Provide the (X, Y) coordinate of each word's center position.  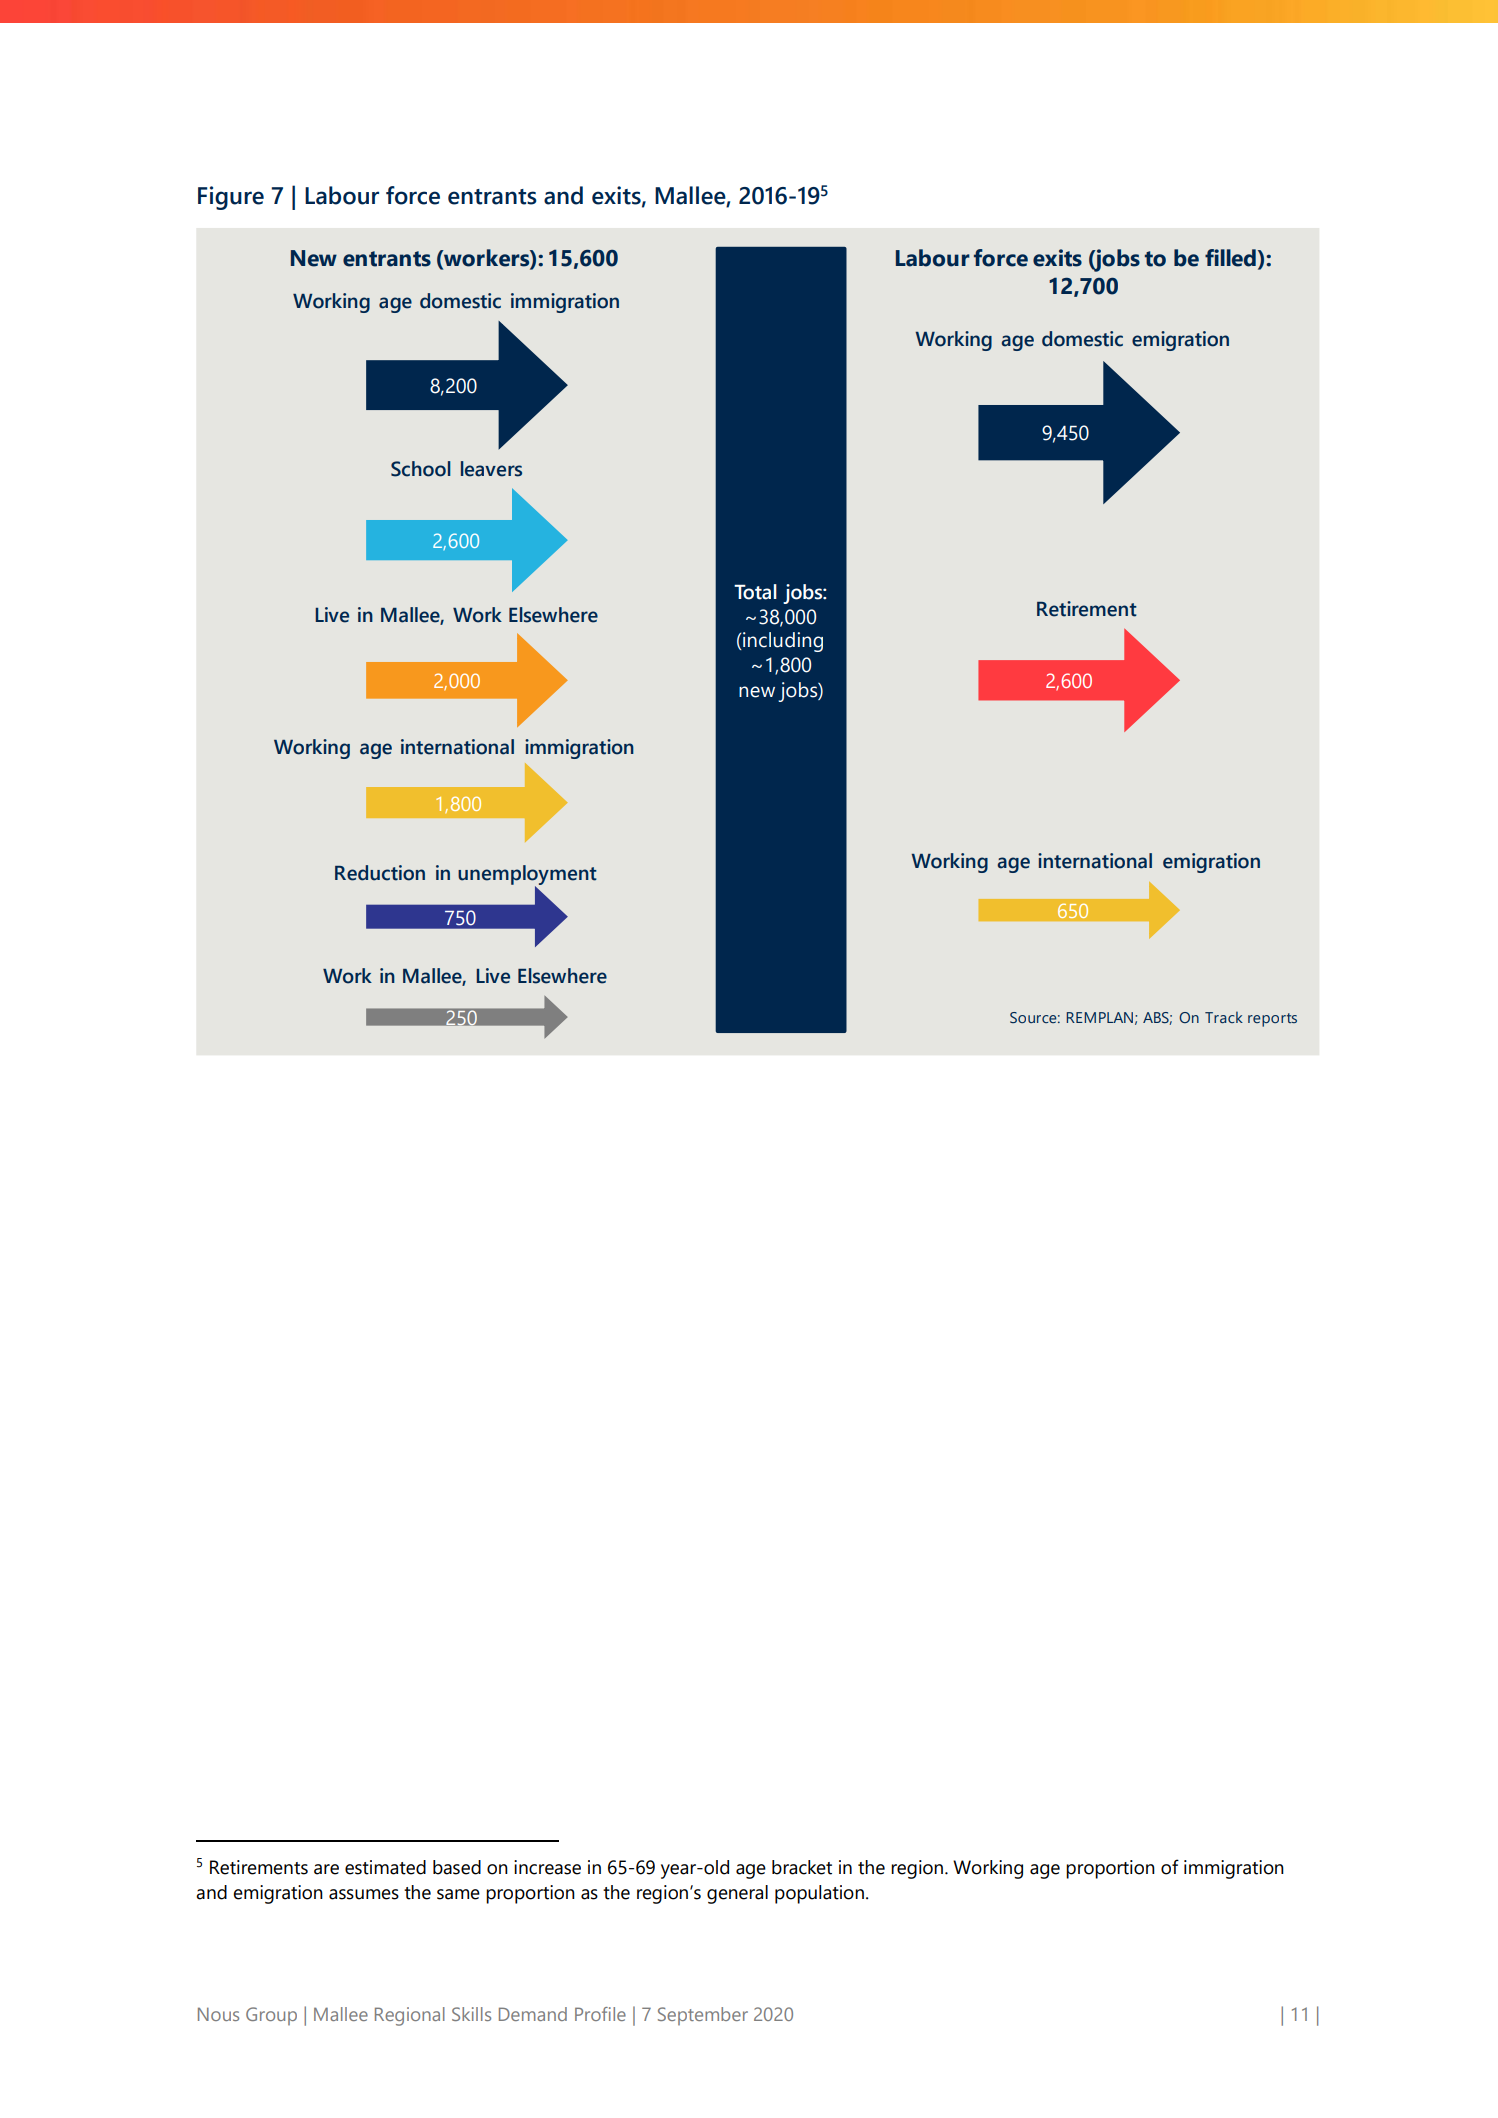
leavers (491, 469)
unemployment (527, 876)
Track (1224, 1017)
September (703, 2016)
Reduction (380, 873)
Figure (231, 198)
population (819, 1894)
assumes (364, 1894)
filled (1230, 258)
